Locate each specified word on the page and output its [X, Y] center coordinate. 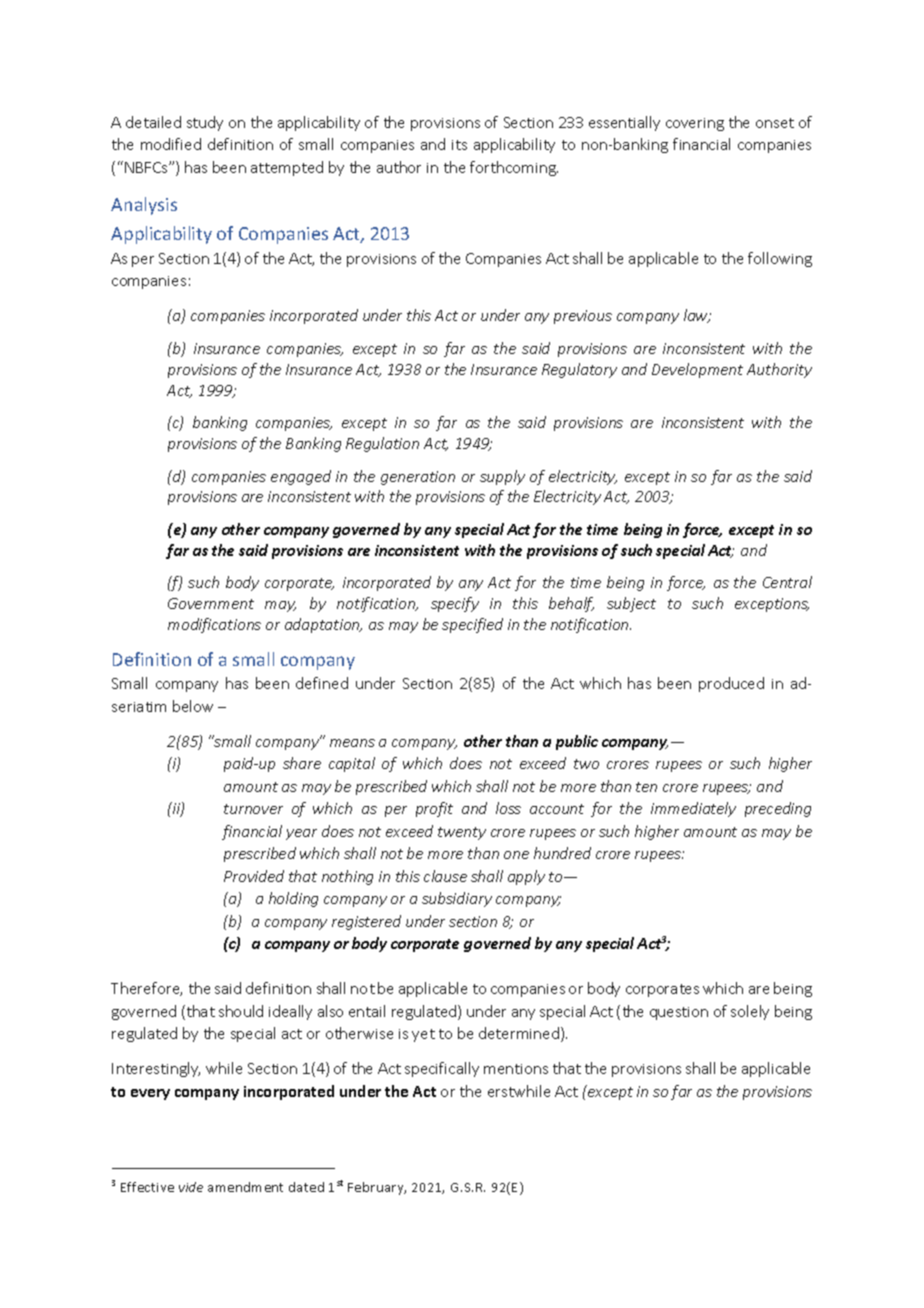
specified [472, 625]
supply [502, 477]
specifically [442, 1069]
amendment [245, 1187]
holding [293, 899]
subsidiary [457, 899]
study [205, 123]
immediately [693, 809]
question [679, 1013]
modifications [214, 625]
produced [731, 684]
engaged [301, 477]
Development [697, 370]
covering [695, 124]
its [459, 145]
